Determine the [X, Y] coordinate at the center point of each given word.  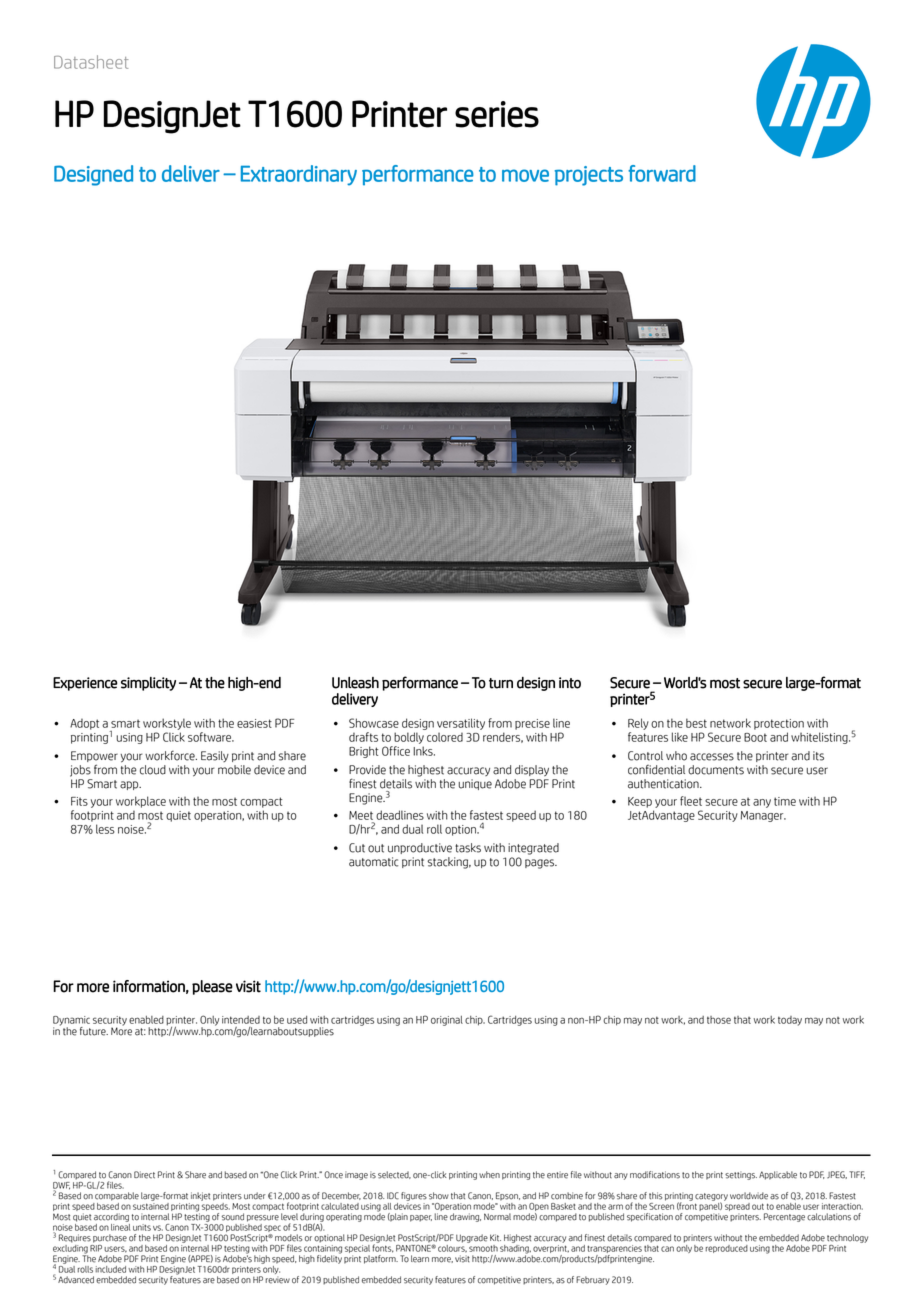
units [142, 1227]
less [105, 829]
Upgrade [472, 1238]
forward [662, 173]
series [497, 114]
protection [779, 724]
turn [501, 683]
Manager [763, 816]
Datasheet [91, 62]
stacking [449, 863]
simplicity [148, 684]
